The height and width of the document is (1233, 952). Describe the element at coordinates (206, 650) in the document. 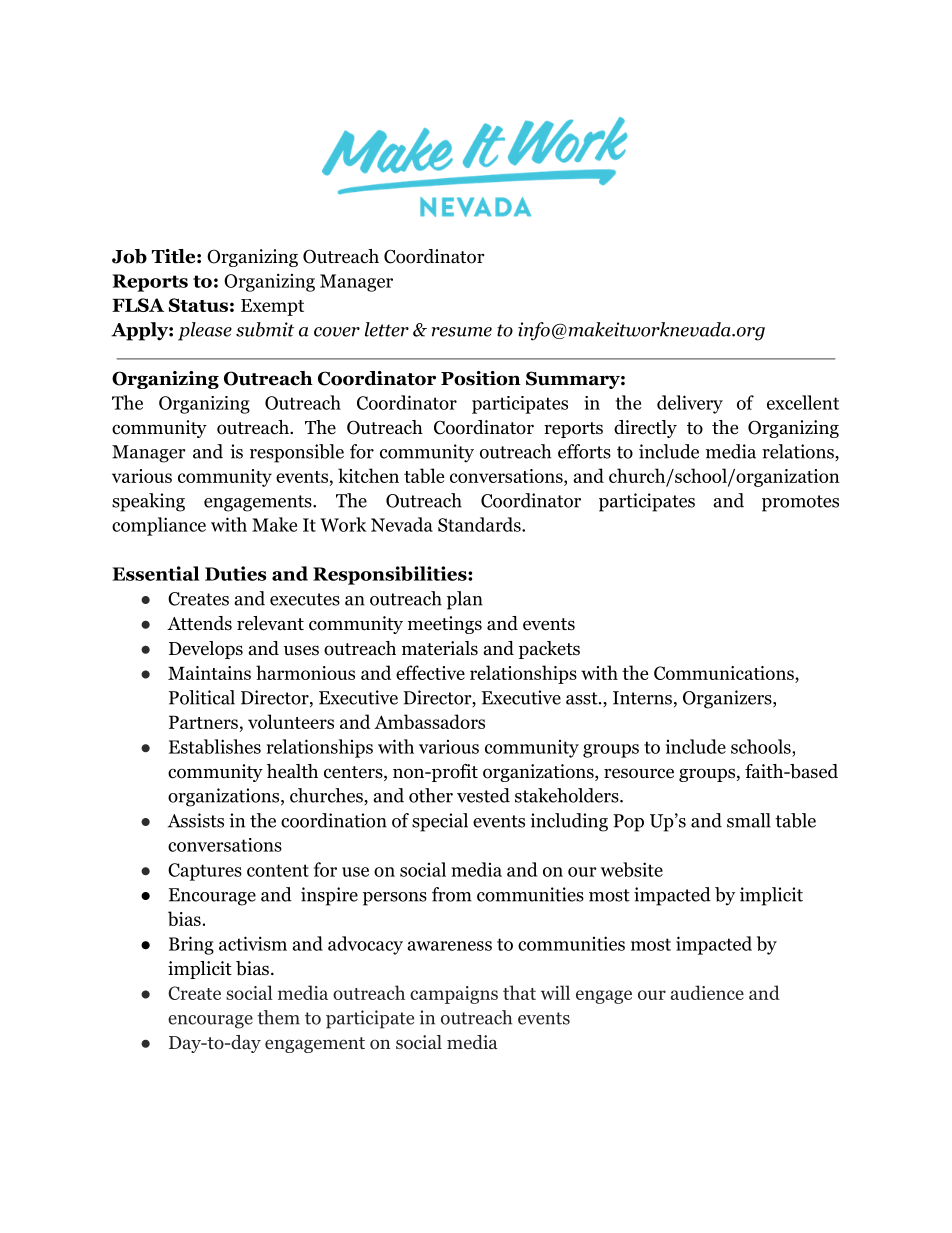

I see `Develops` at that location.
